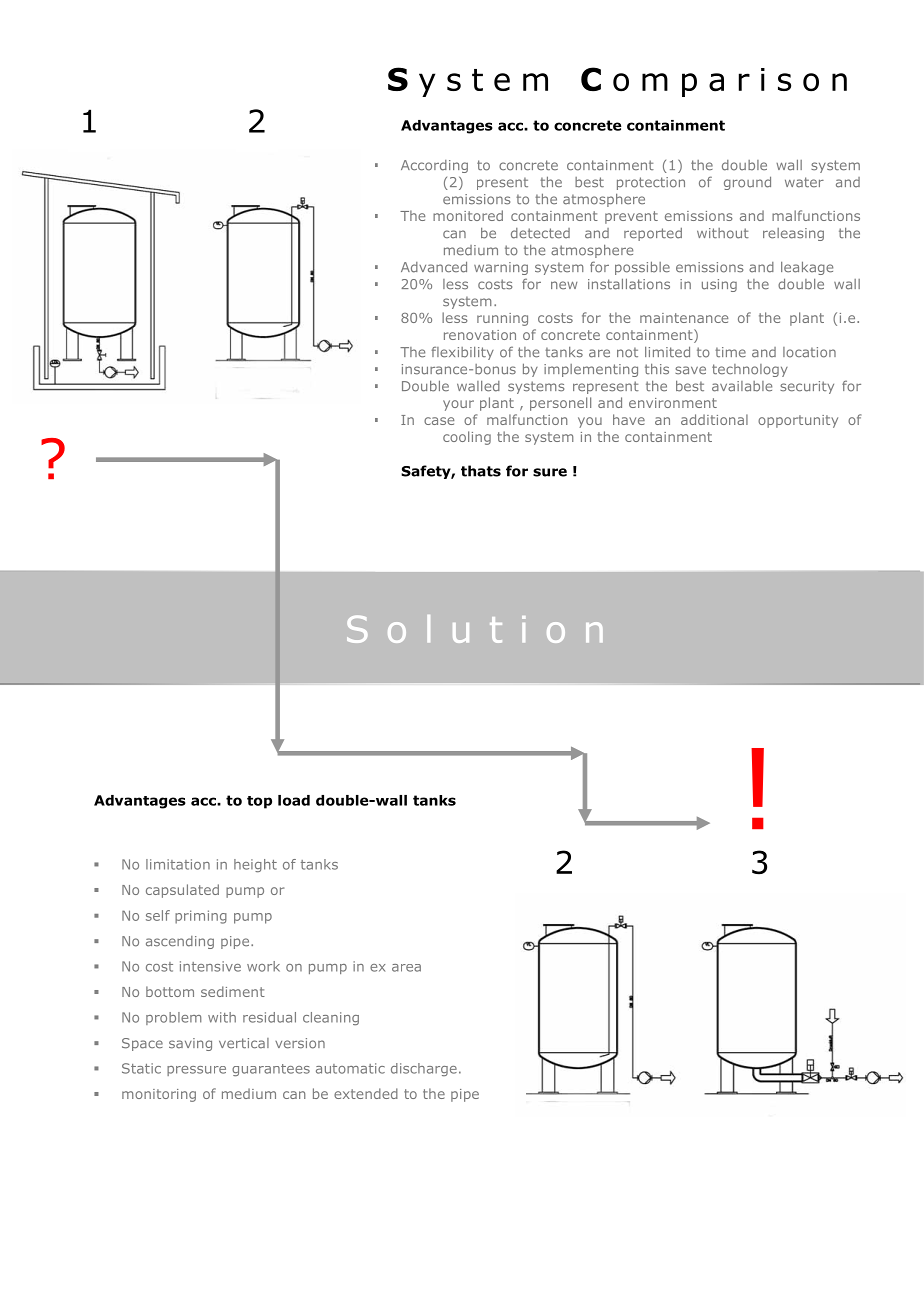 This screenshot has width=924, height=1308. I want to click on thats, so click(481, 471).
